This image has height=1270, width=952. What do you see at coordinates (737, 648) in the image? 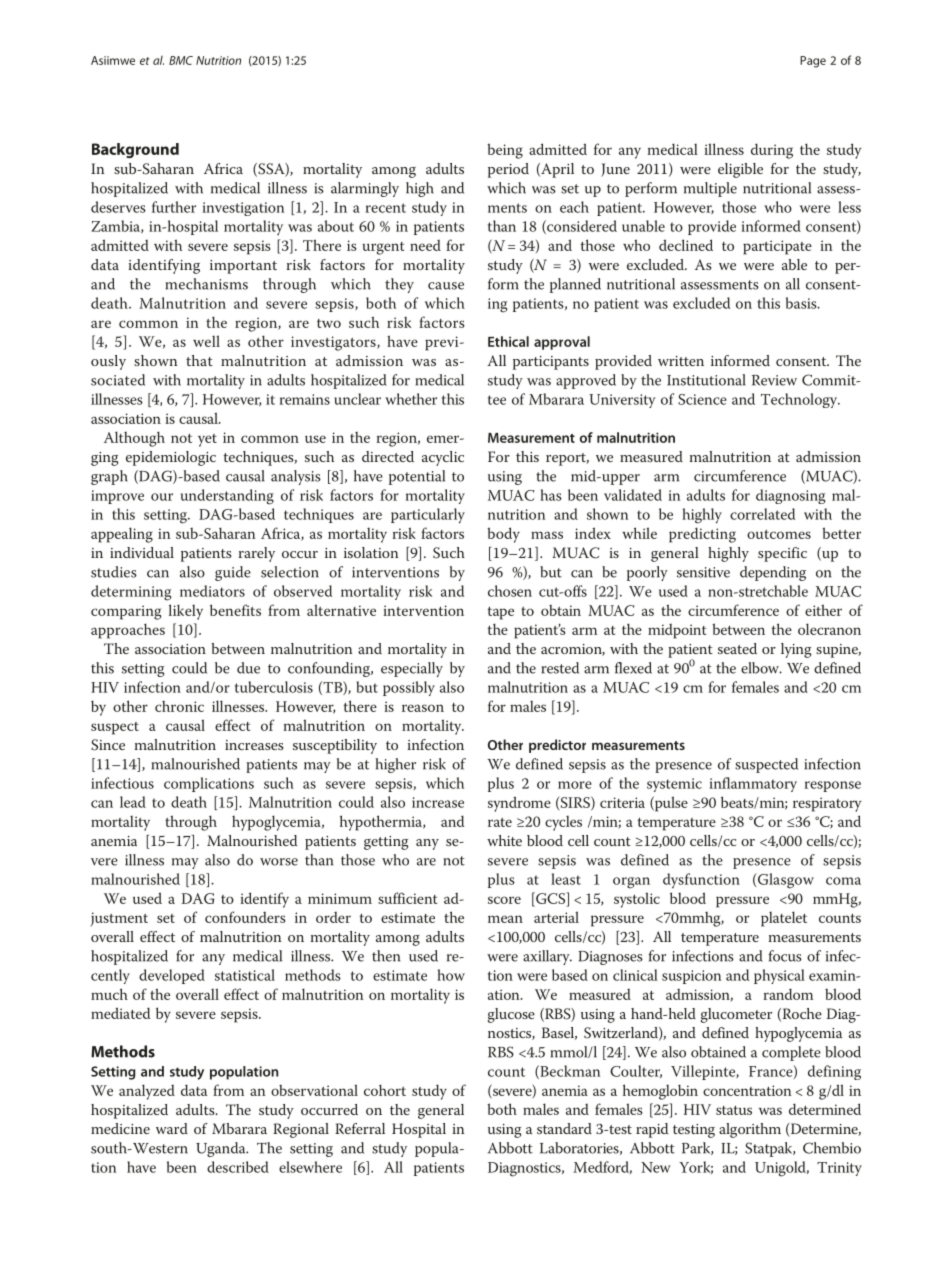
I see `seated` at bounding box center [737, 648].
